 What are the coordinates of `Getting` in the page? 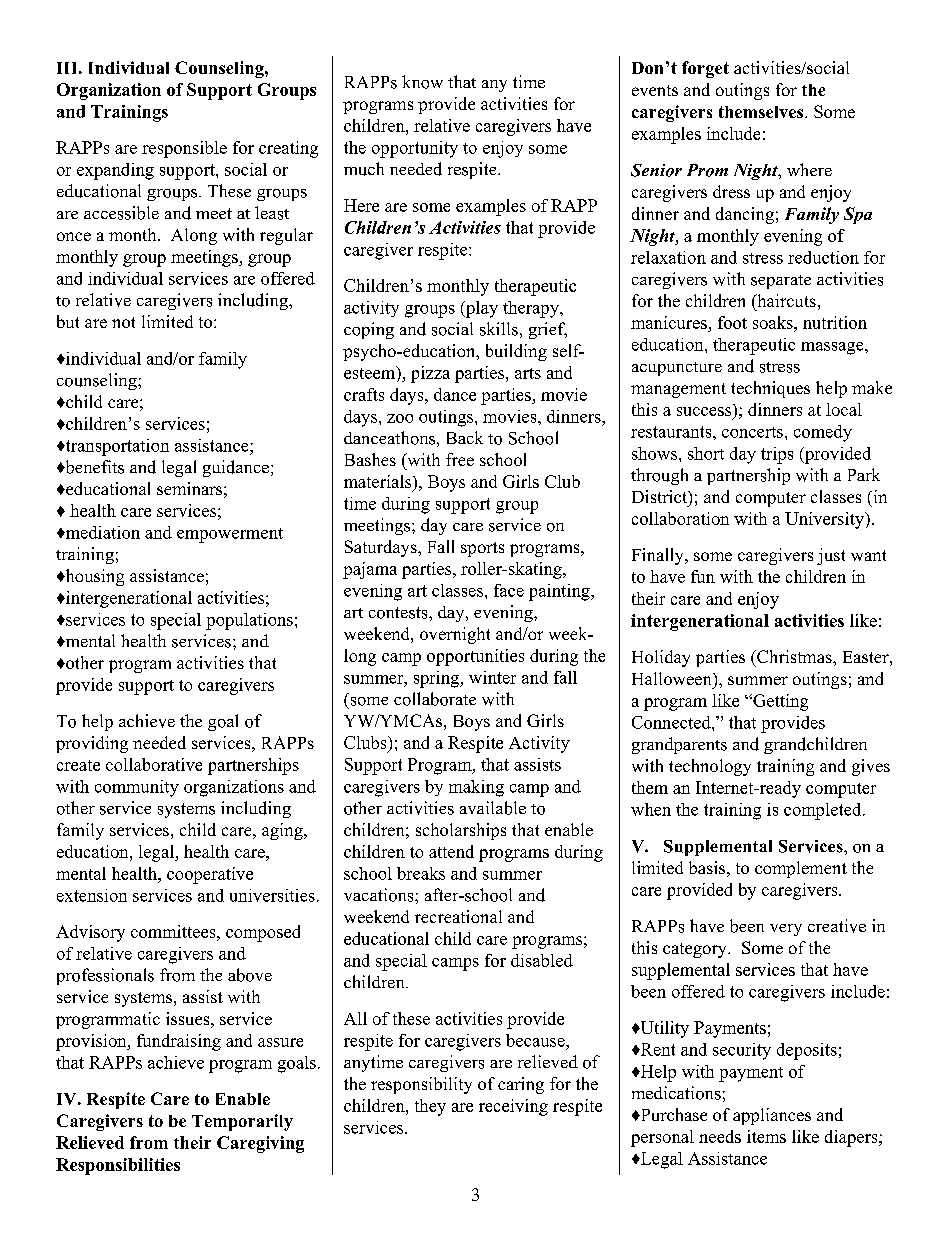 It's located at (779, 702).
